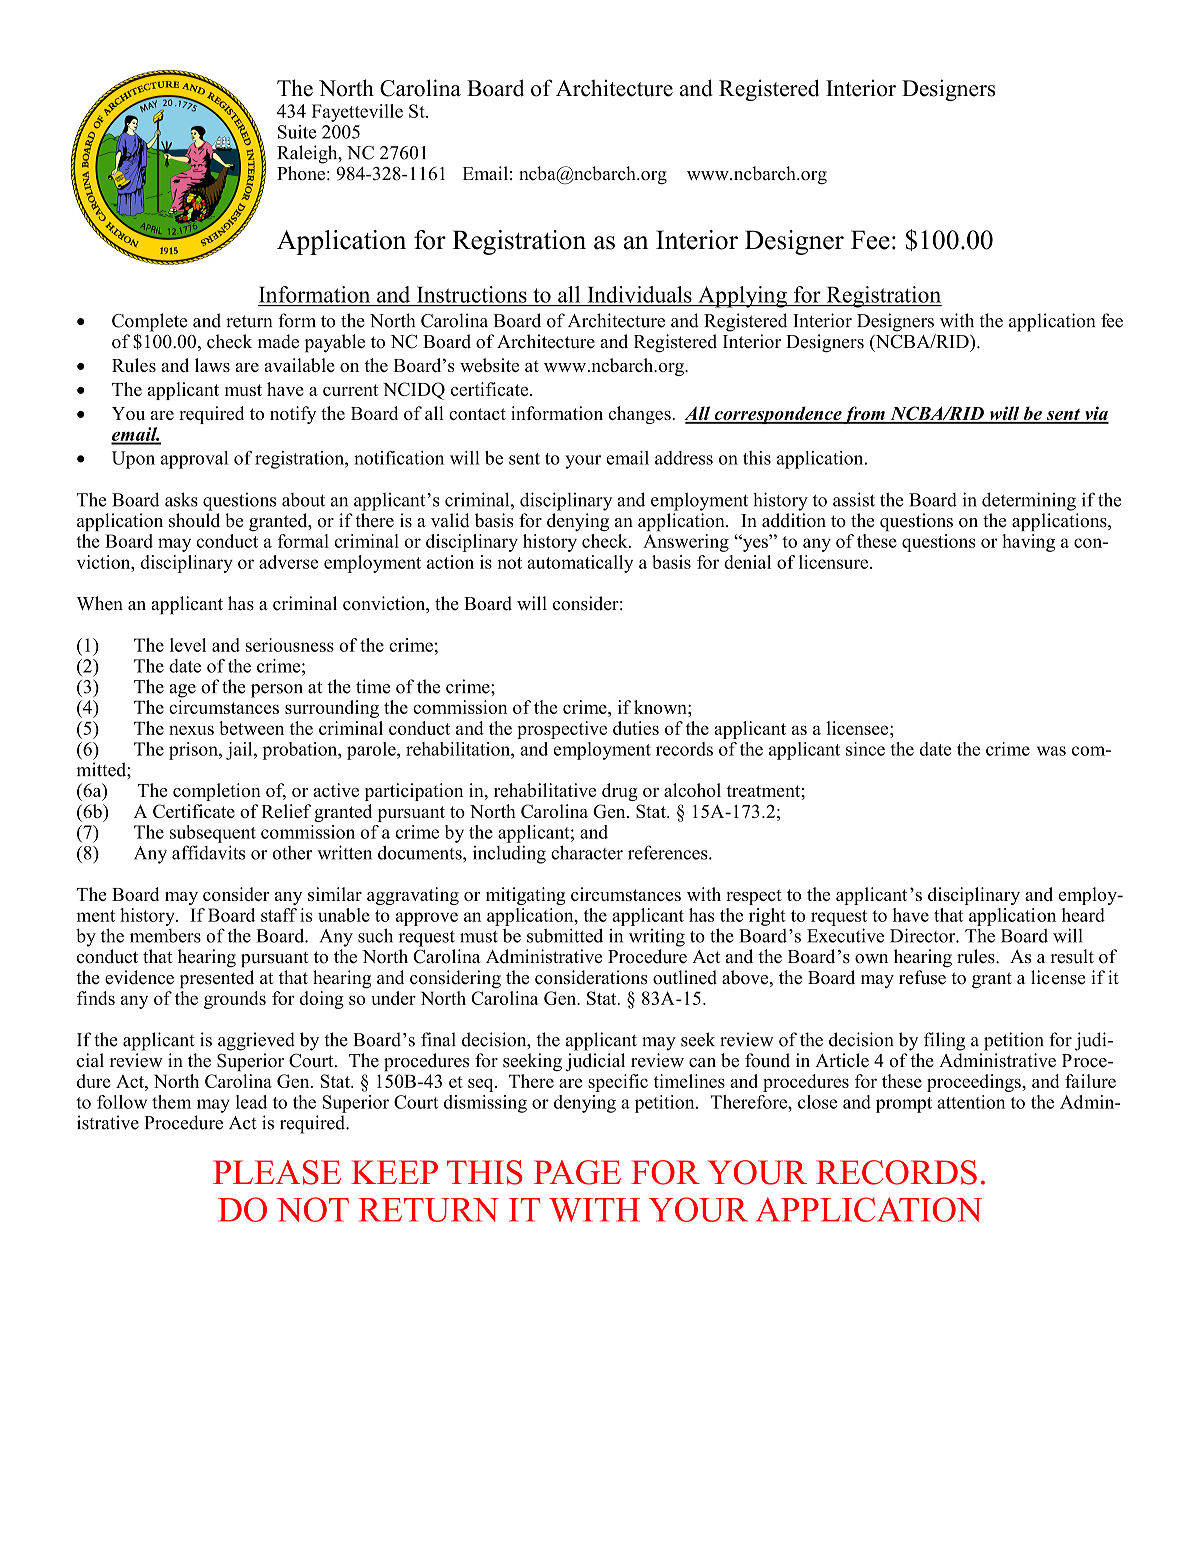 This image has width=1200, height=1553. What do you see at coordinates (251, 1102) in the image?
I see `lead` at bounding box center [251, 1102].
